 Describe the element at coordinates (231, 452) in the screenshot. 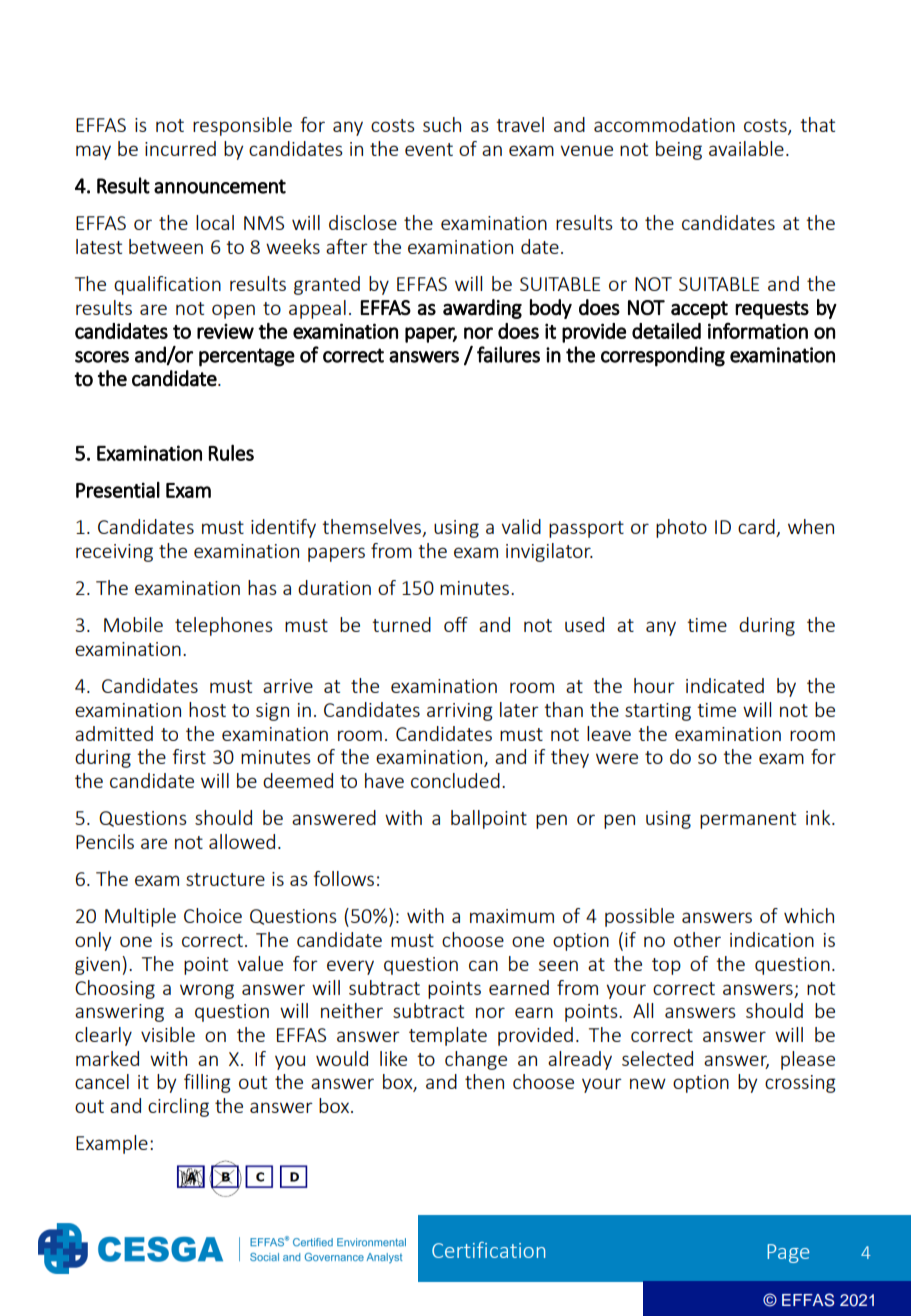

I see `Rules` at that location.
